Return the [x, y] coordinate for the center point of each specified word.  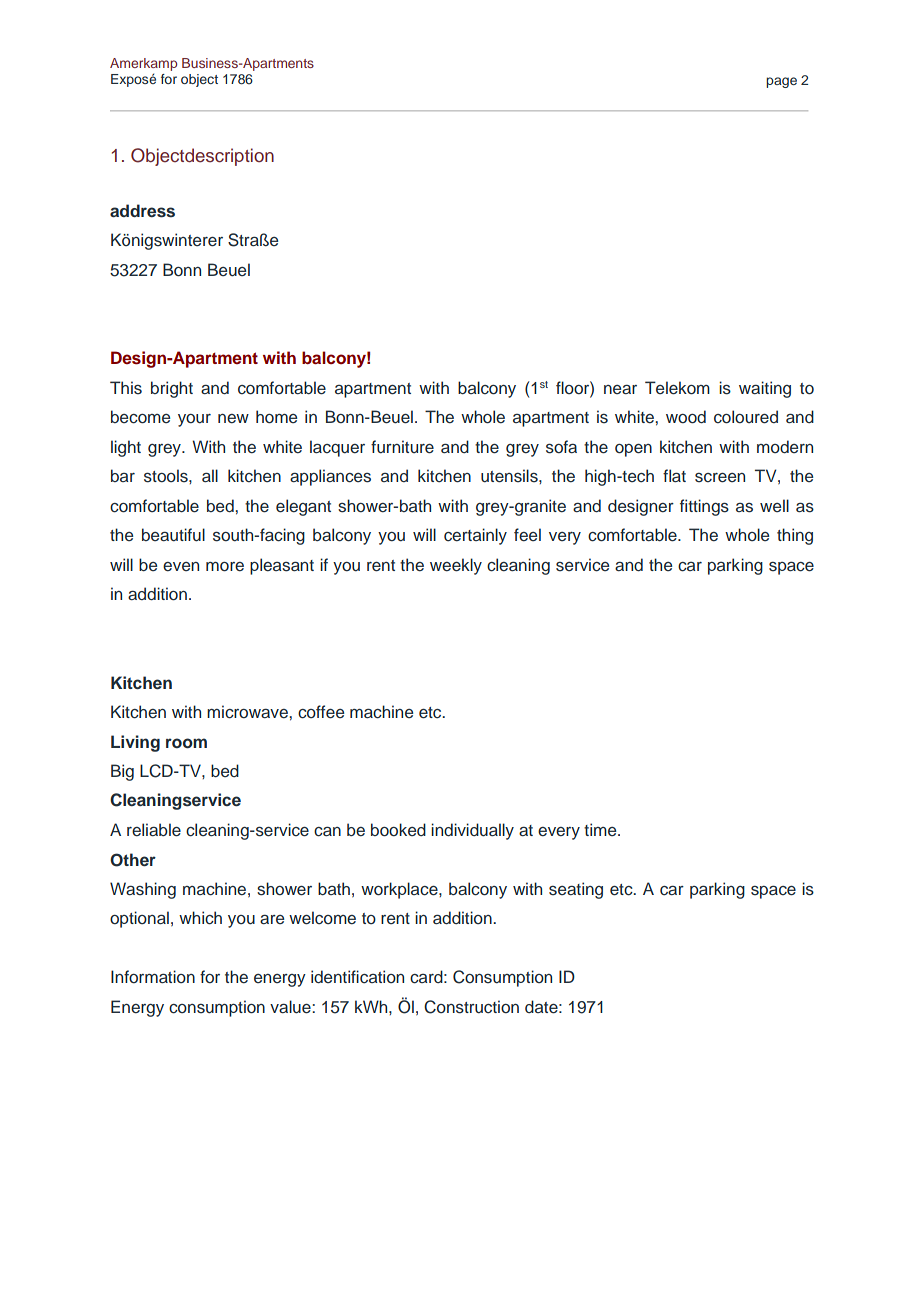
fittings [704, 507]
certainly [475, 536]
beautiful [173, 535]
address [142, 211]
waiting [765, 389]
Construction [471, 1007]
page [781, 82]
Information [153, 976]
